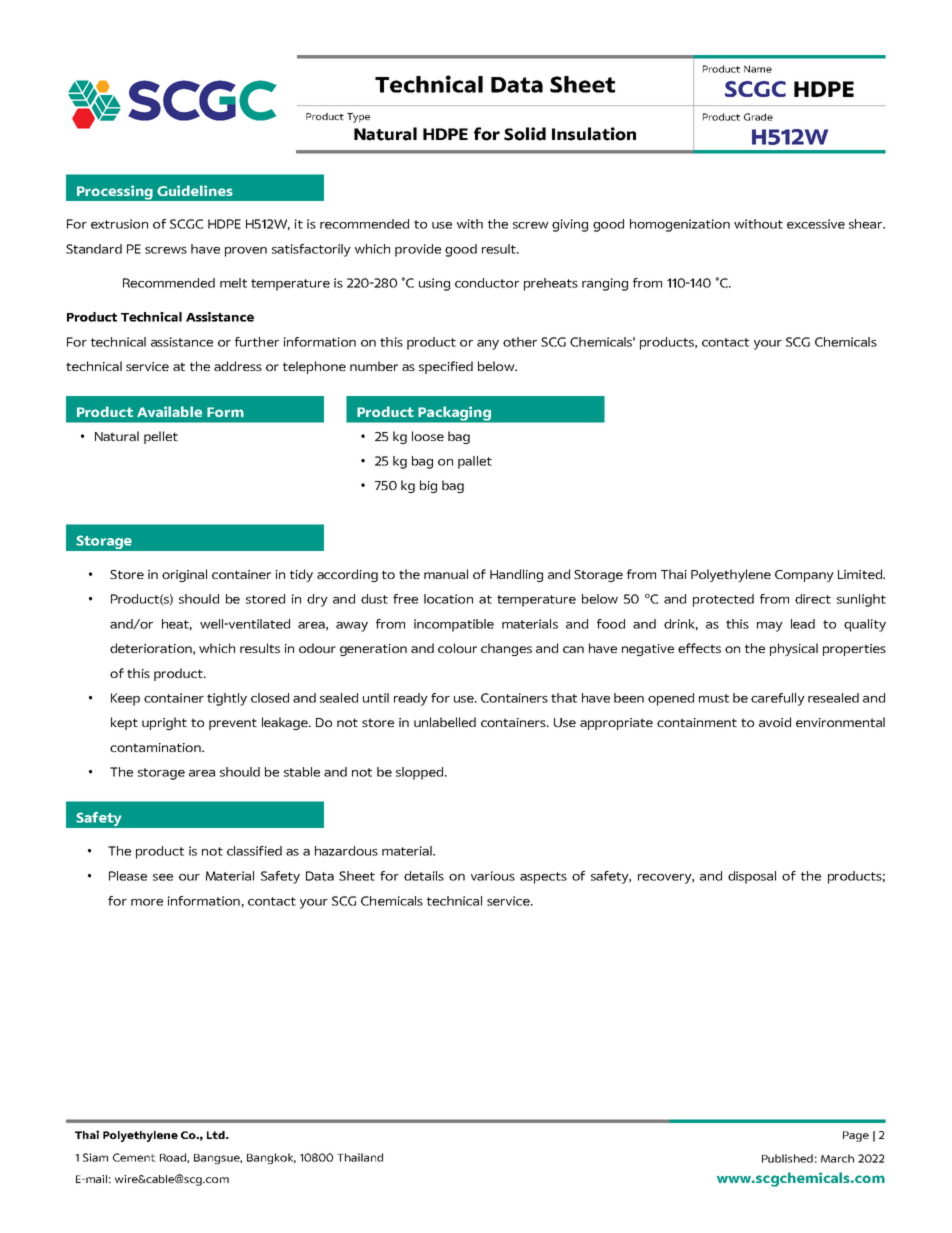 The image size is (952, 1233). Describe the element at coordinates (837, 1158) in the screenshot. I see `March` at that location.
